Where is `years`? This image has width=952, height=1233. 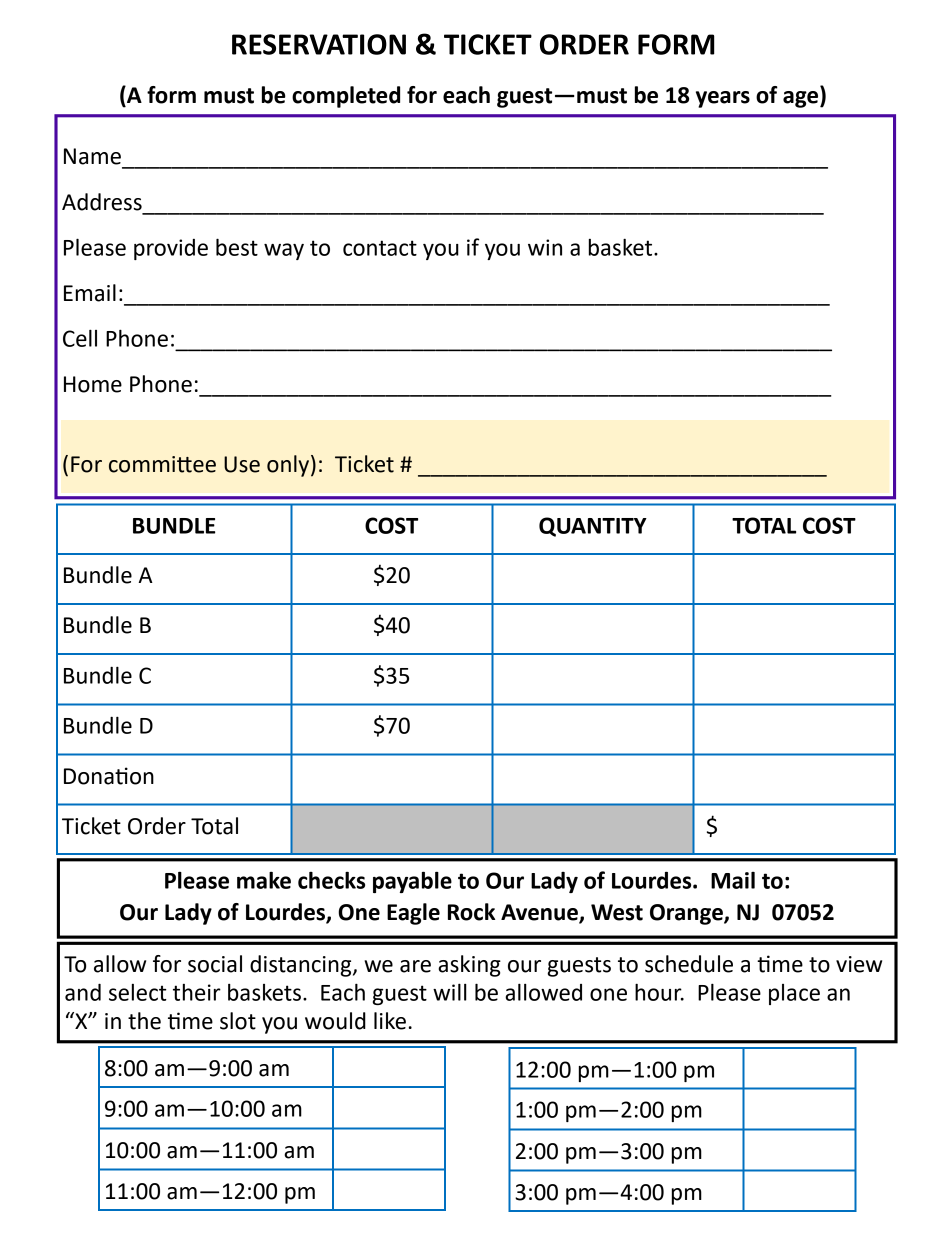 years is located at coordinates (723, 99).
